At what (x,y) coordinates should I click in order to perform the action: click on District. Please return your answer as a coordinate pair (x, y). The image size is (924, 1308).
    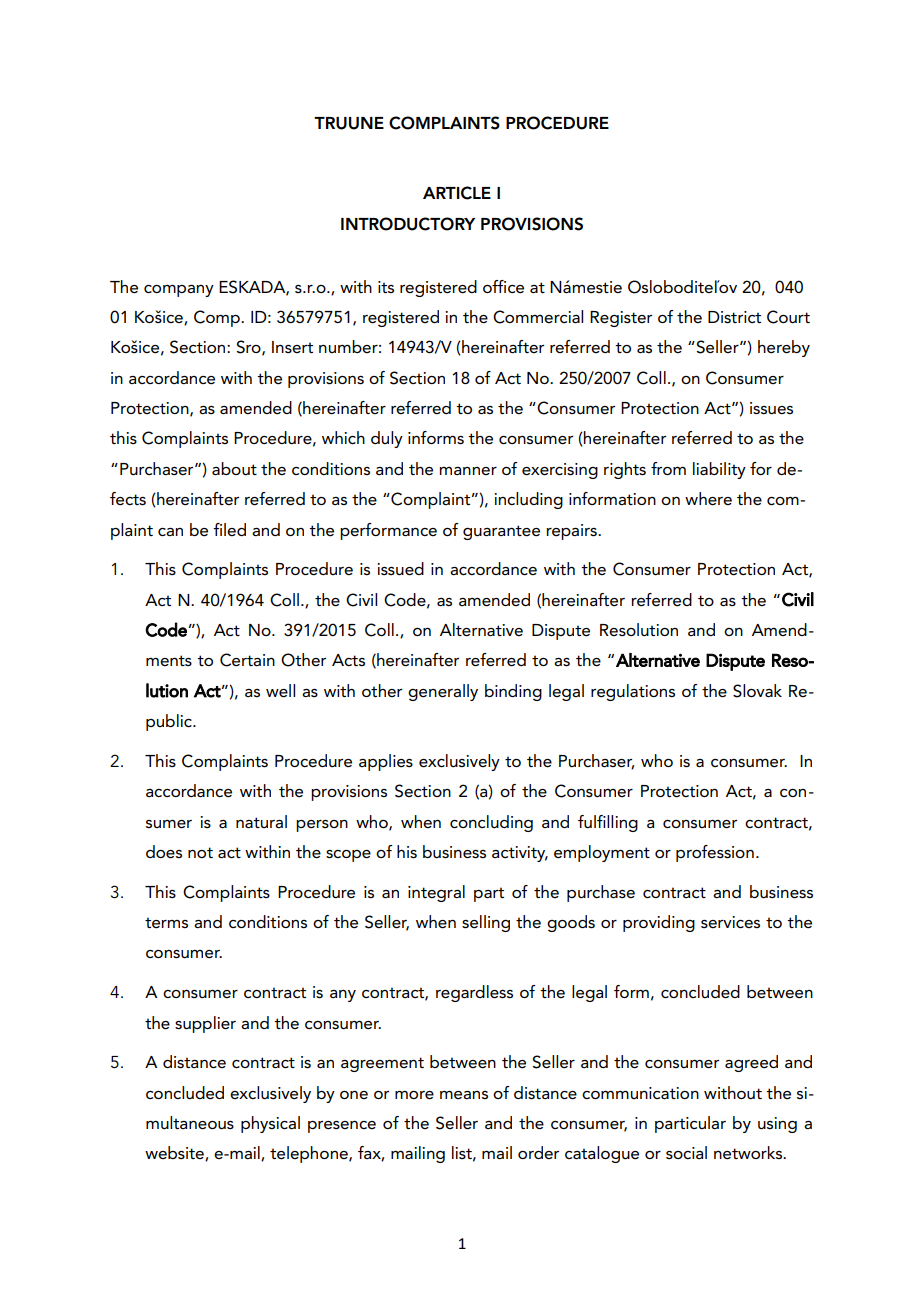
    Looking at the image, I should click on (734, 317).
